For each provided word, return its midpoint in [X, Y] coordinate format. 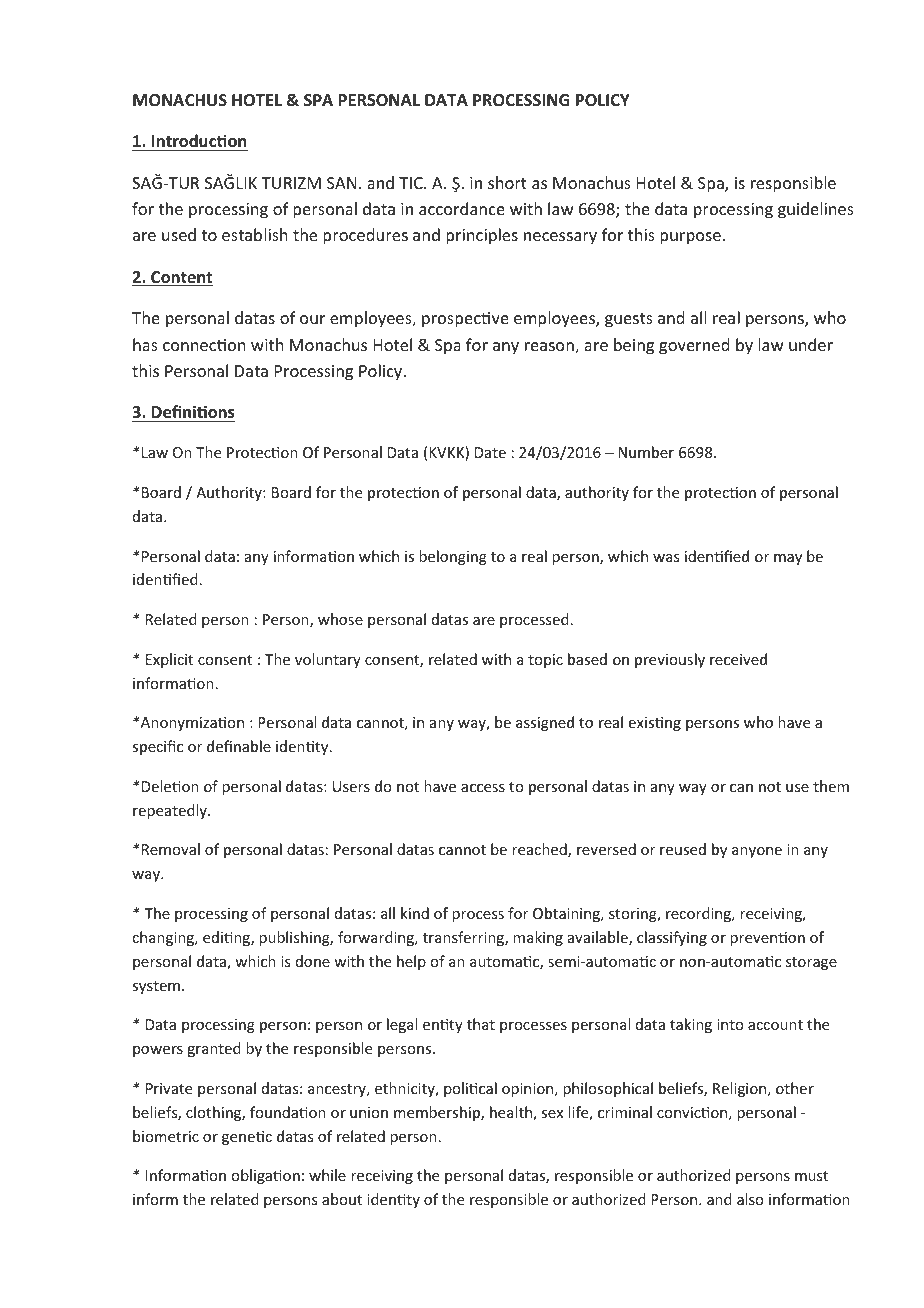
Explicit [169, 660]
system [156, 987]
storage [811, 963]
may [788, 559]
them [831, 786]
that [481, 1024]
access [483, 788]
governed [694, 346]
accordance [462, 208]
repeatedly [171, 811]
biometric [166, 1136]
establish [254, 234]
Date [490, 452]
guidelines [816, 210]
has [145, 344]
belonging [453, 557]
